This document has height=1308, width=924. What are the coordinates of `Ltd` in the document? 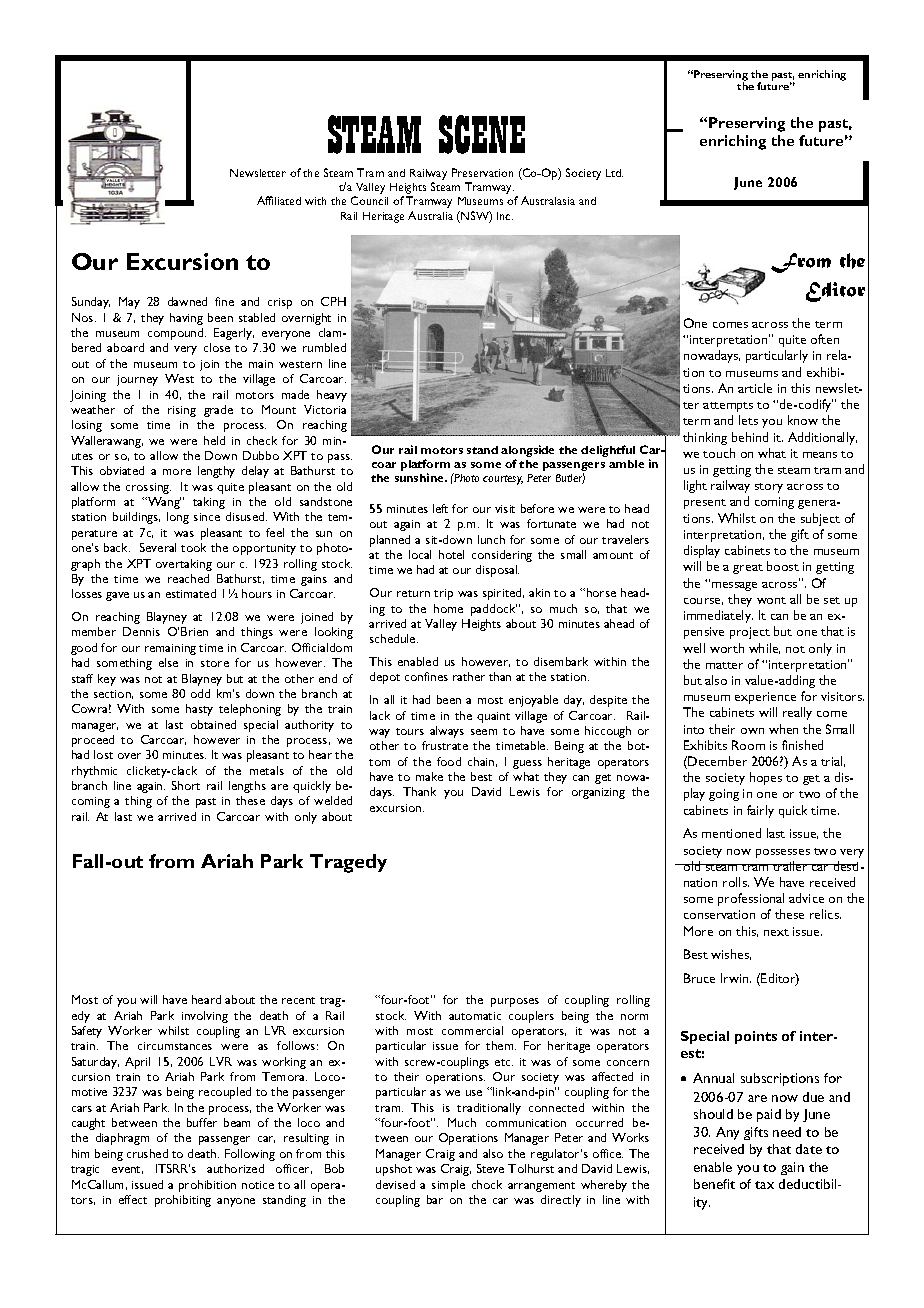 It's located at (614, 173).
